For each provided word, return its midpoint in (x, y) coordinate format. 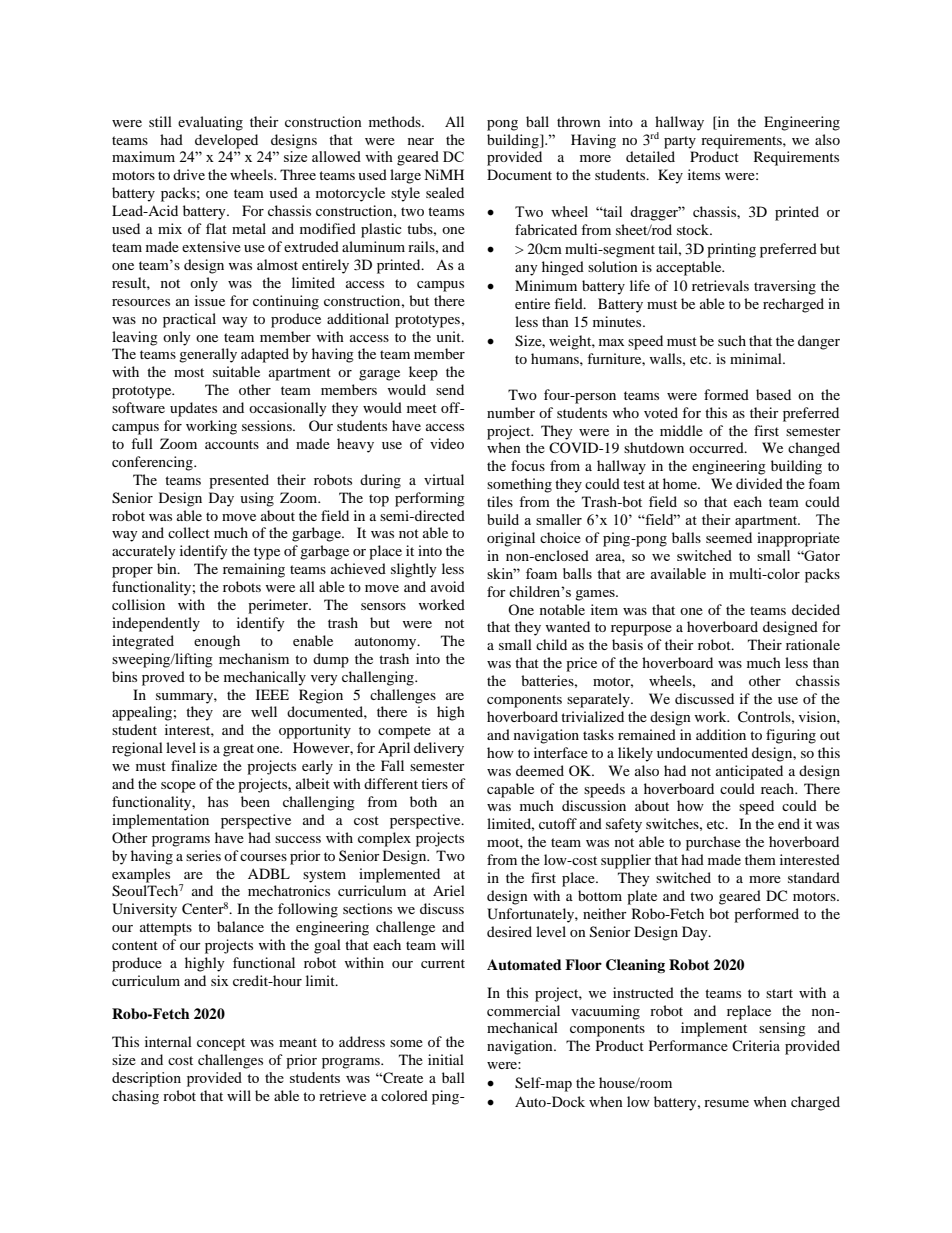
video (447, 443)
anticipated (749, 772)
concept (221, 1044)
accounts (232, 444)
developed (226, 141)
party (680, 142)
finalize (194, 765)
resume (726, 1103)
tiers (434, 783)
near (421, 141)
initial (446, 1059)
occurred (717, 447)
